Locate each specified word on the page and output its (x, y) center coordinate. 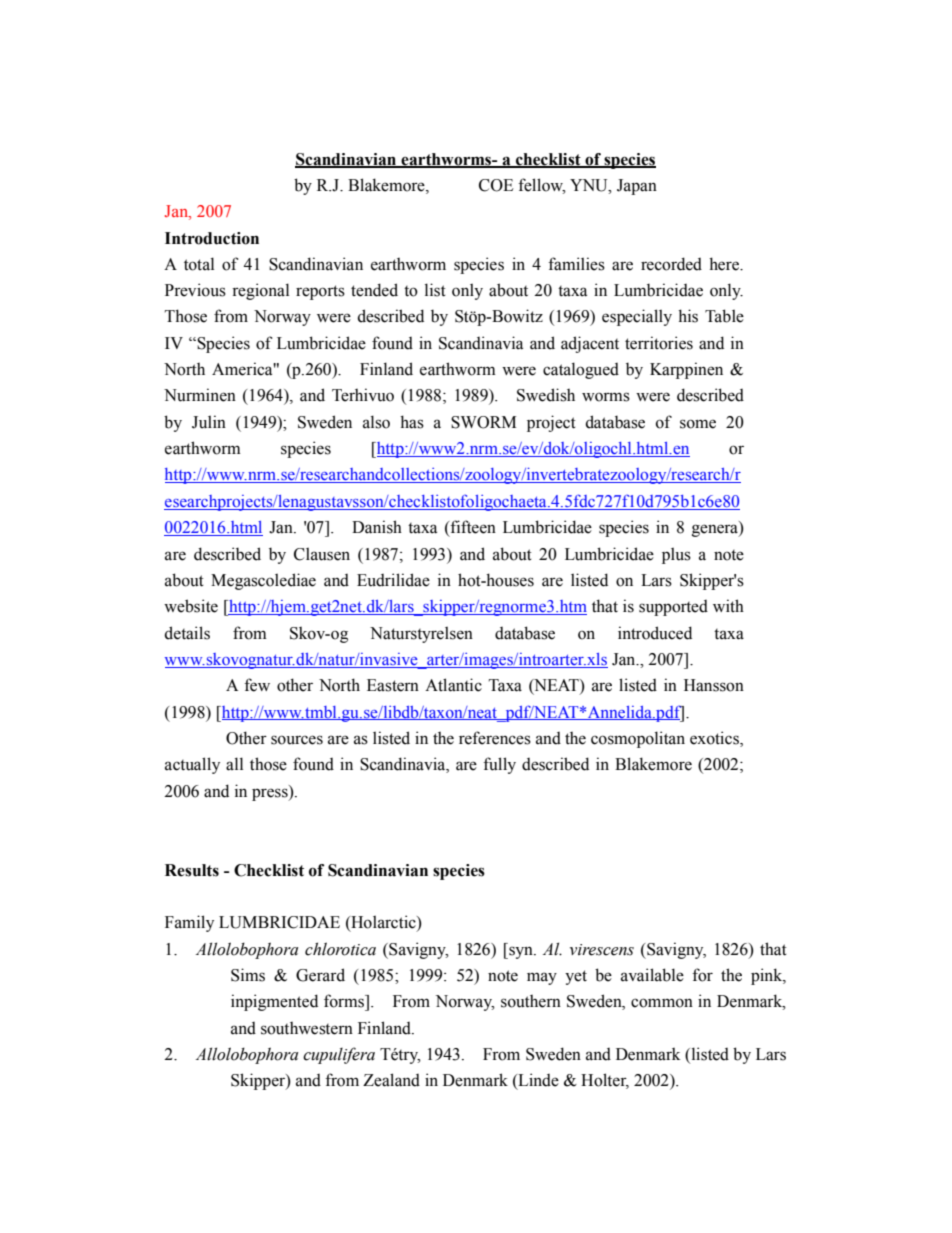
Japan (637, 187)
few (257, 685)
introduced (655, 633)
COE (496, 185)
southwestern (307, 1028)
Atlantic (453, 685)
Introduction (212, 238)
